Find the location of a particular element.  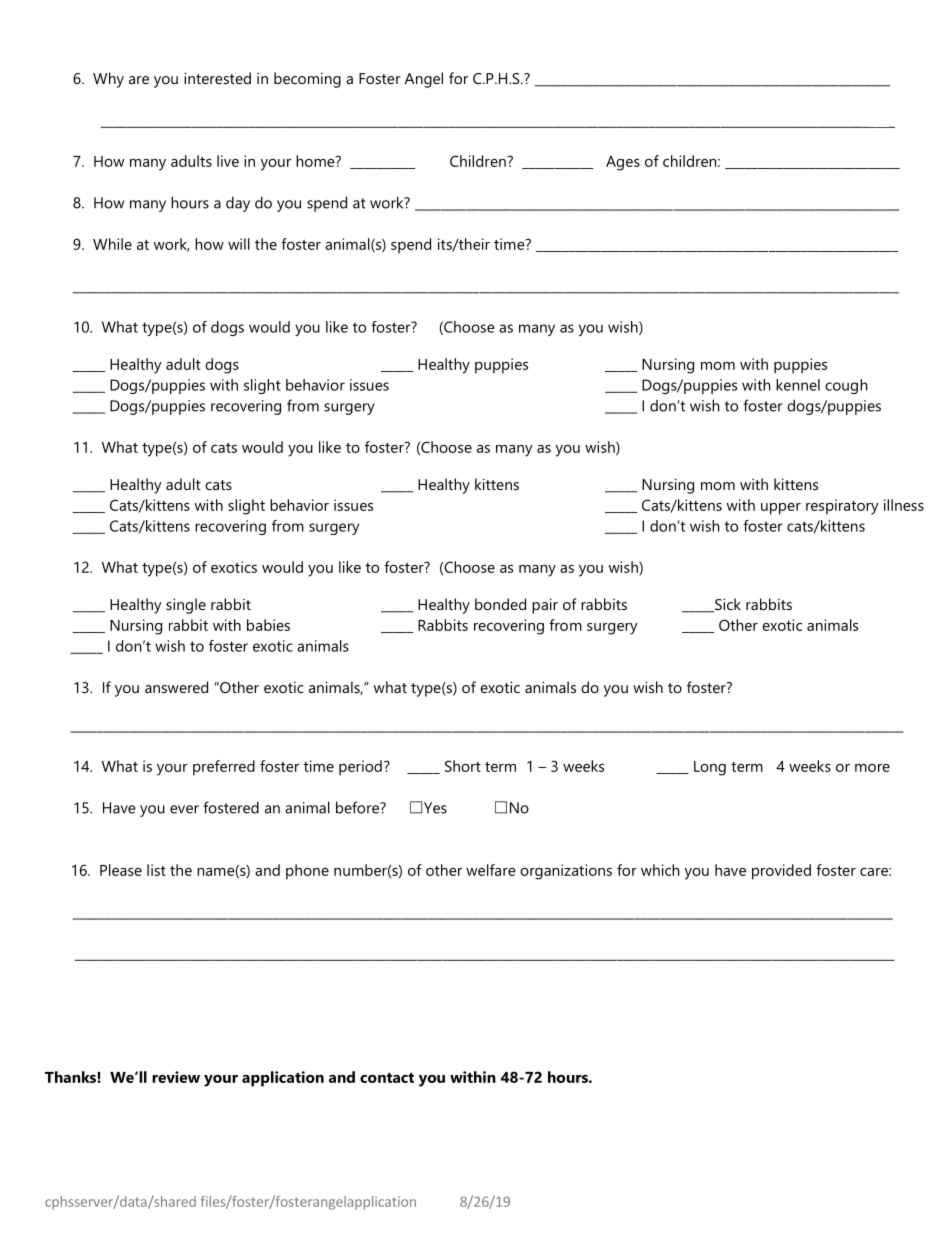

answered is located at coordinates (176, 687).
